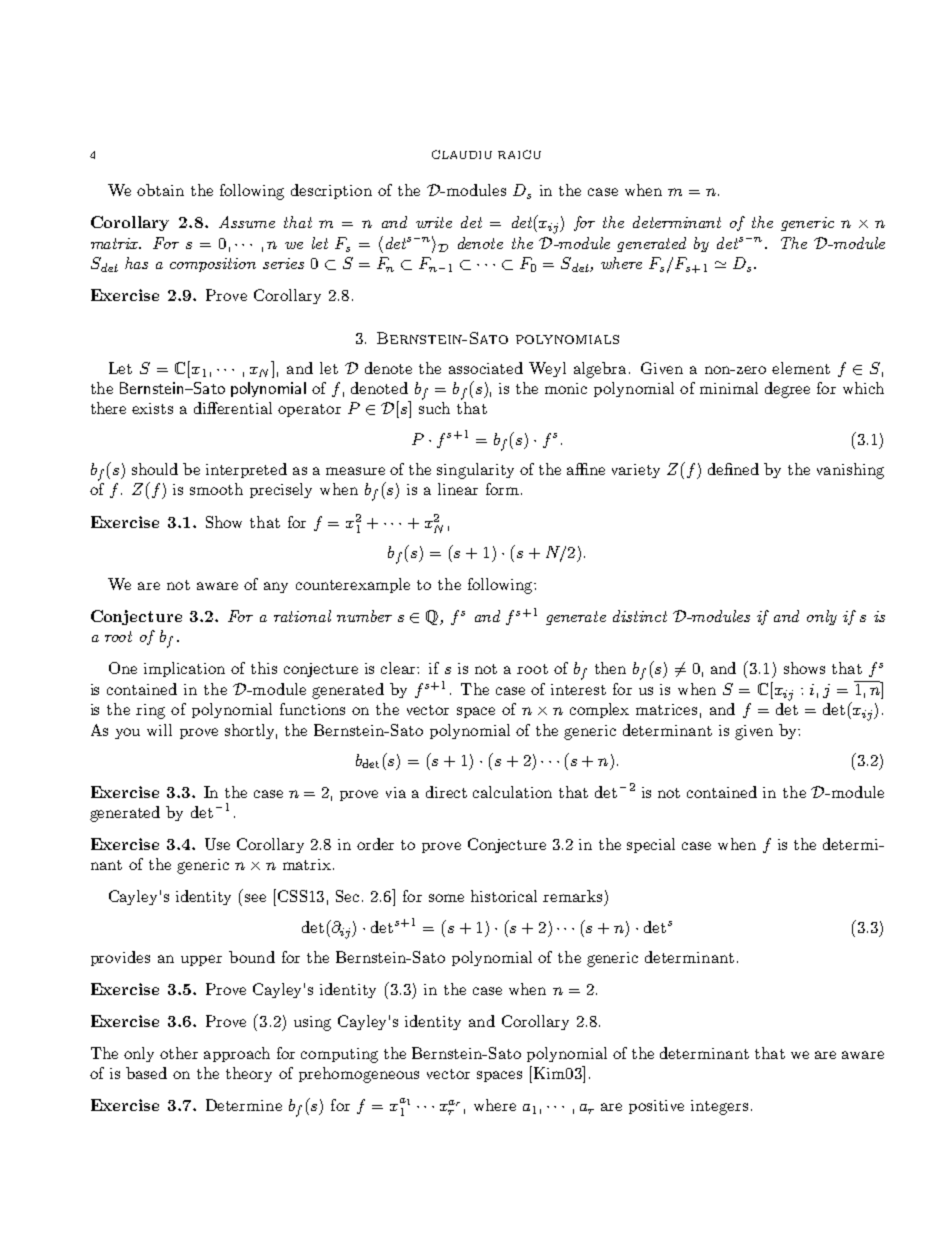  I want to click on implication, so click(184, 669).
